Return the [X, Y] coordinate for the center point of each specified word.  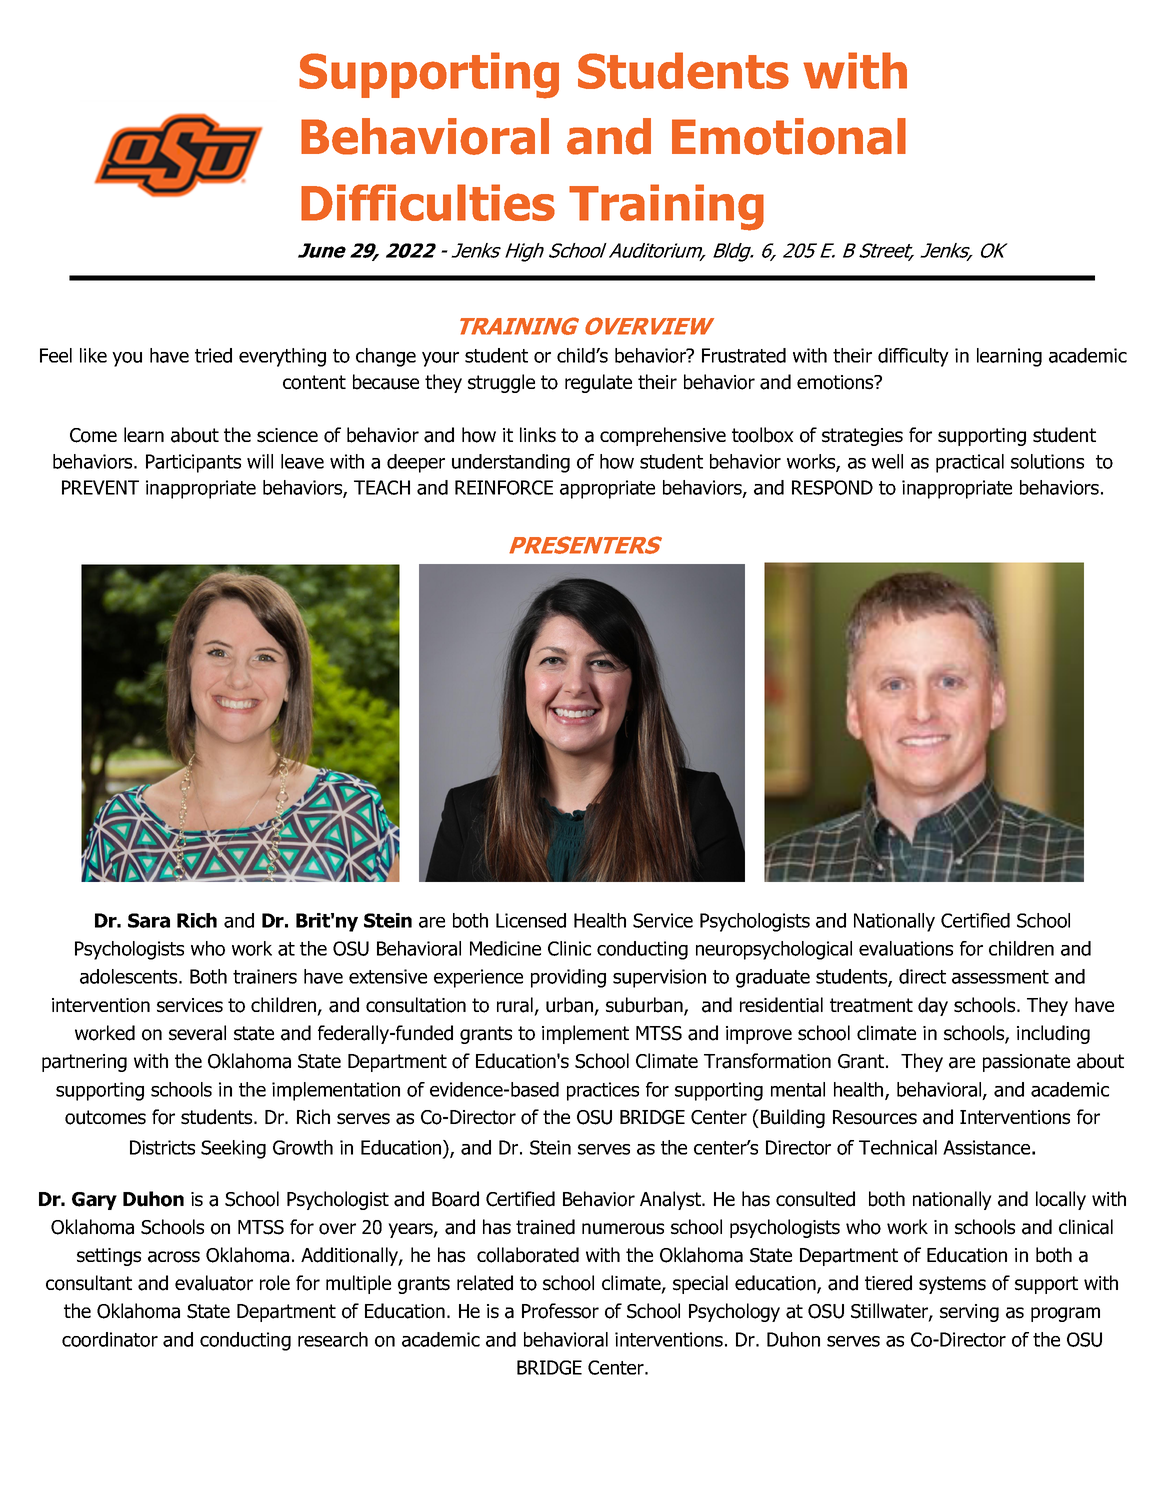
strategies [862, 437]
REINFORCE [504, 487]
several [197, 1033]
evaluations [906, 948]
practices [603, 1091]
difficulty [913, 357]
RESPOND [832, 487]
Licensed [531, 920]
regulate [598, 383]
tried [213, 355]
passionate [1026, 1063]
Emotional [789, 136]
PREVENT [100, 487]
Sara [149, 920]
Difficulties [428, 202]
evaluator [214, 1283]
